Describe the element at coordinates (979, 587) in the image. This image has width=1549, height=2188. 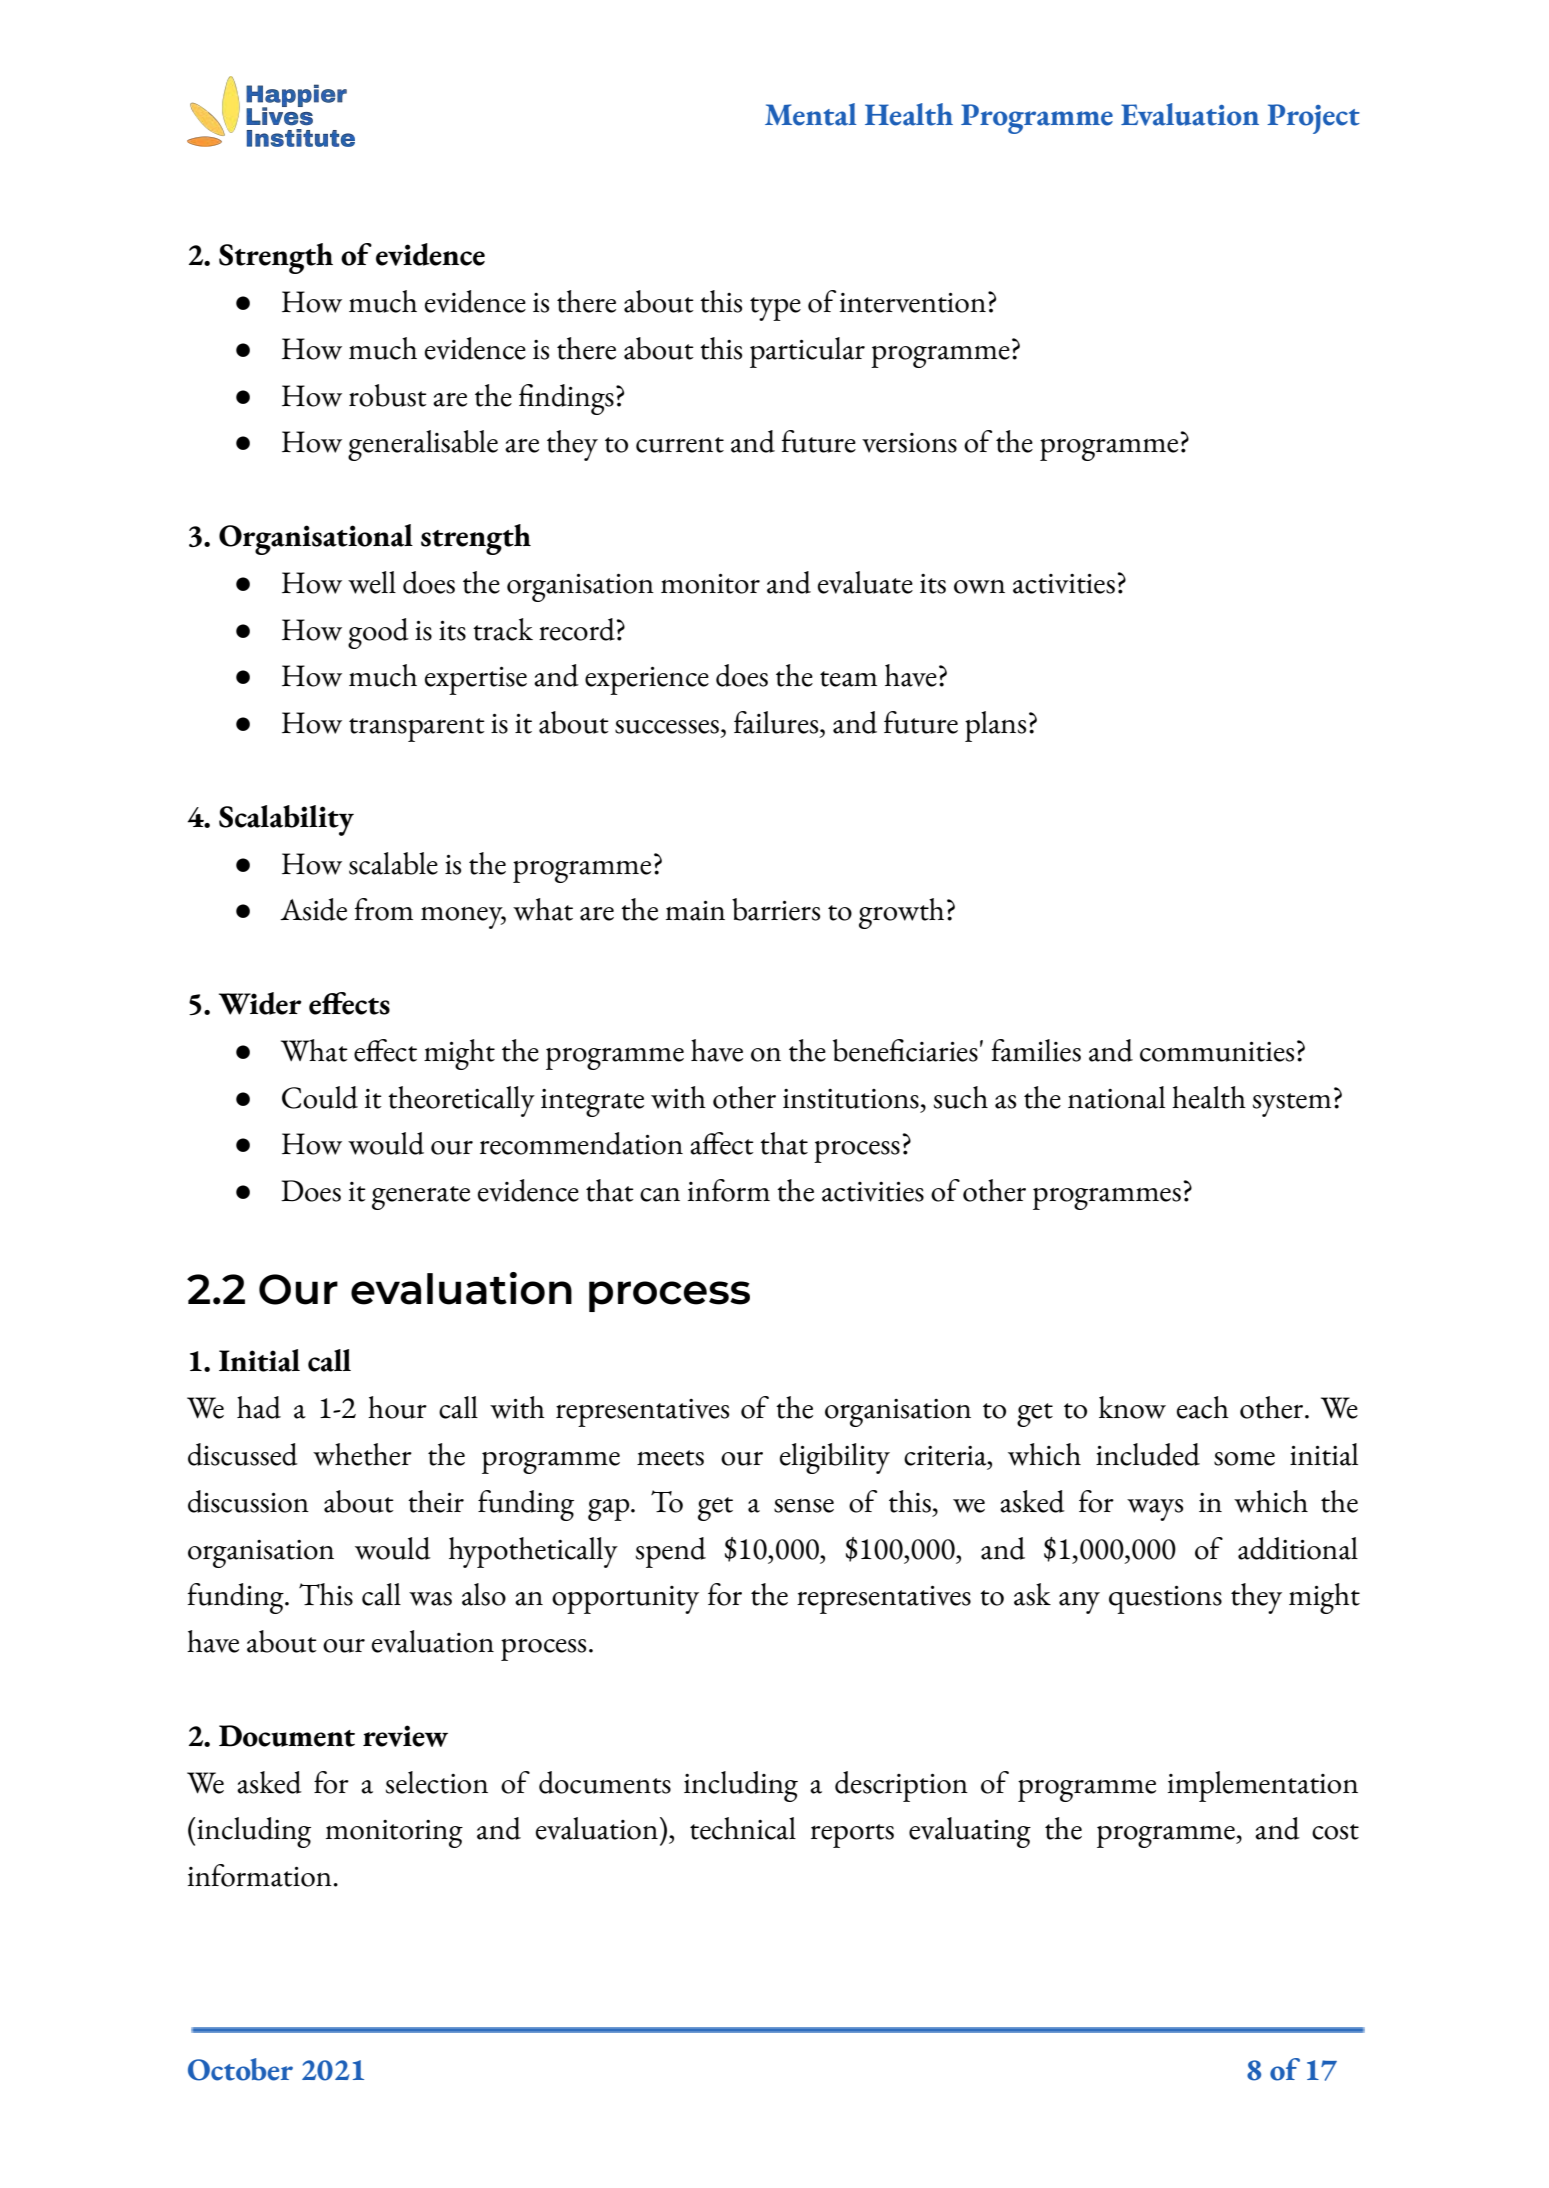
I see `own` at that location.
